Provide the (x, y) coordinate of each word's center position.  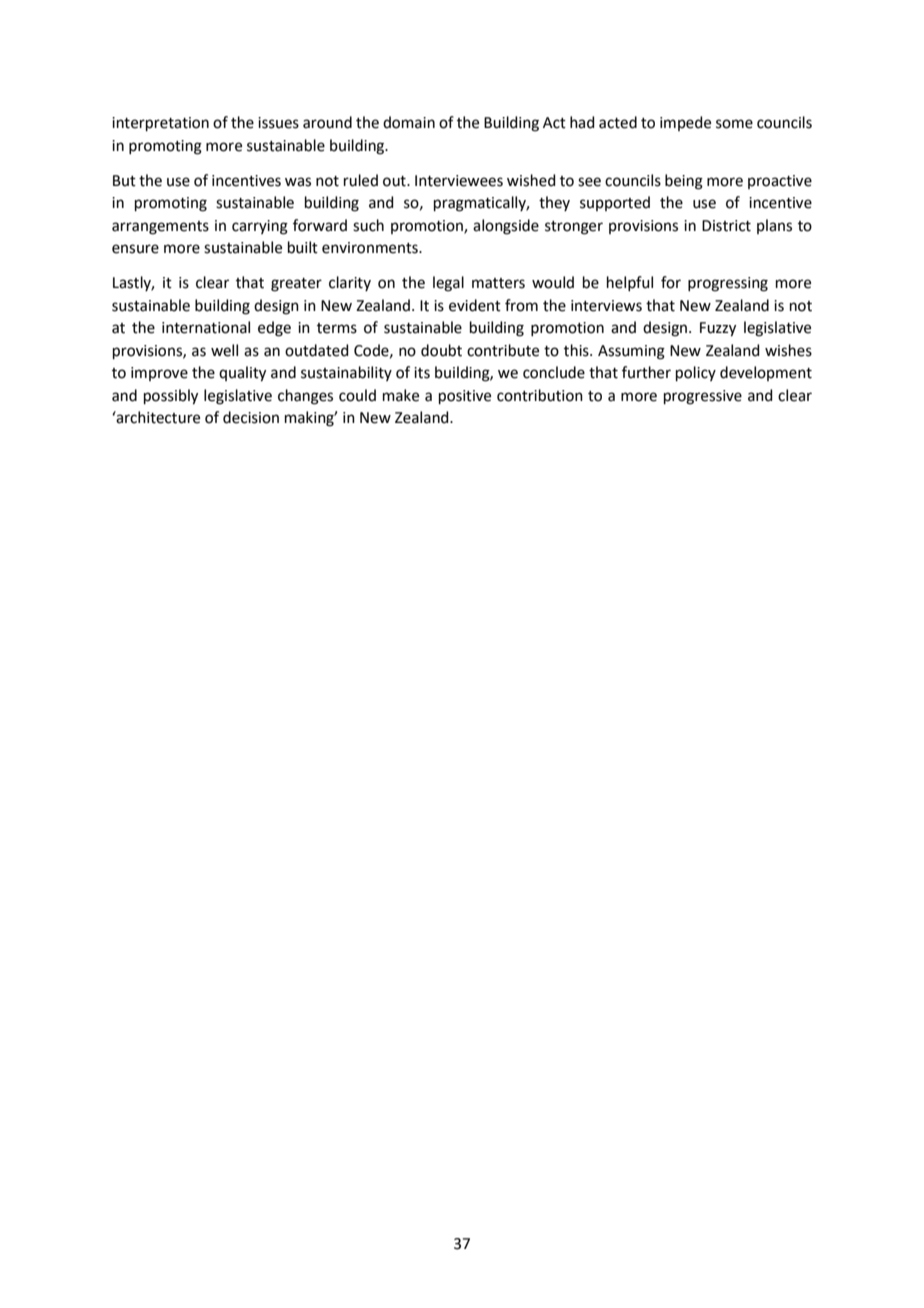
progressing (728, 284)
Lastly (133, 283)
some (734, 124)
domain (409, 122)
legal (448, 284)
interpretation (160, 124)
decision (251, 417)
